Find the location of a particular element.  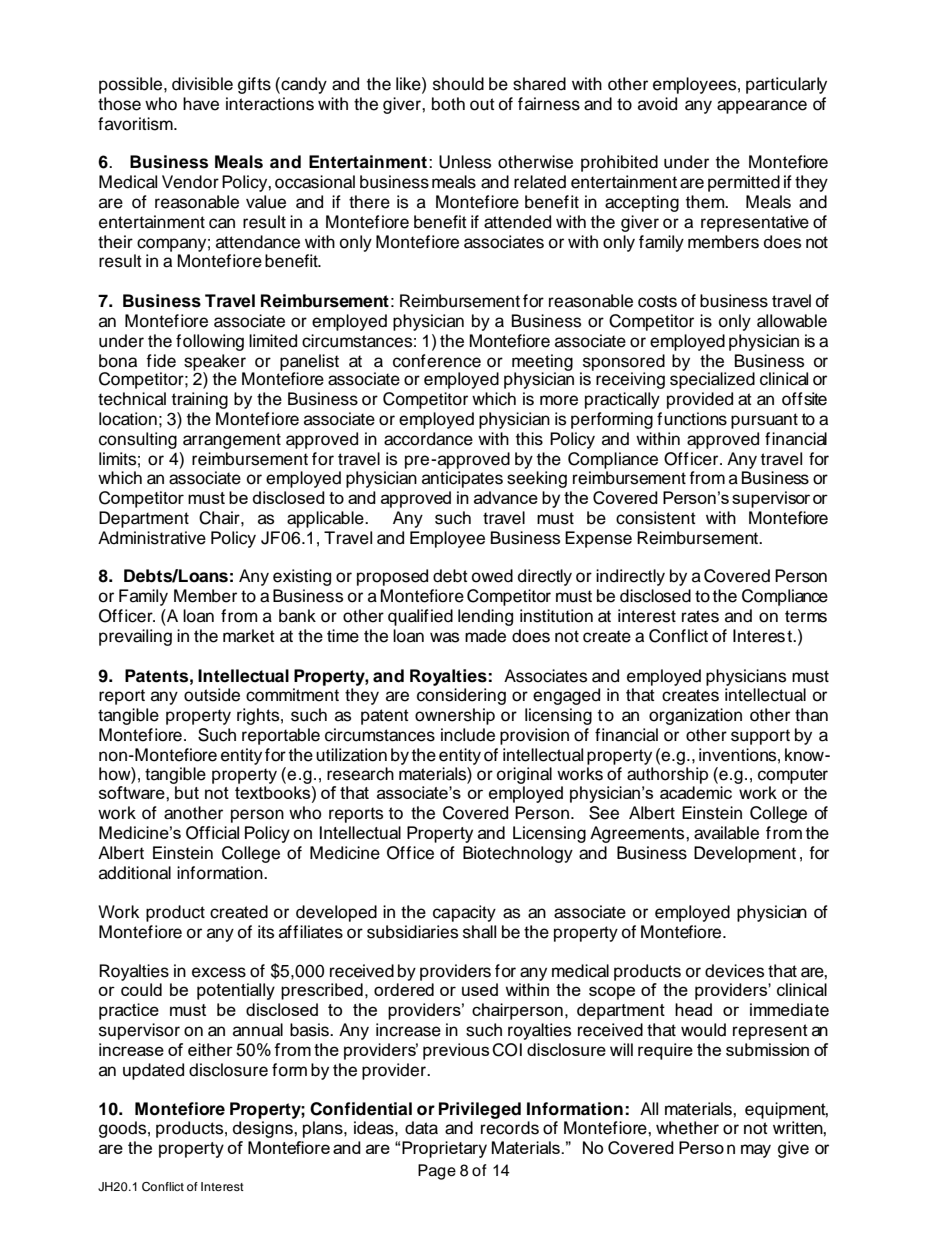

original is located at coordinates (524, 777).
